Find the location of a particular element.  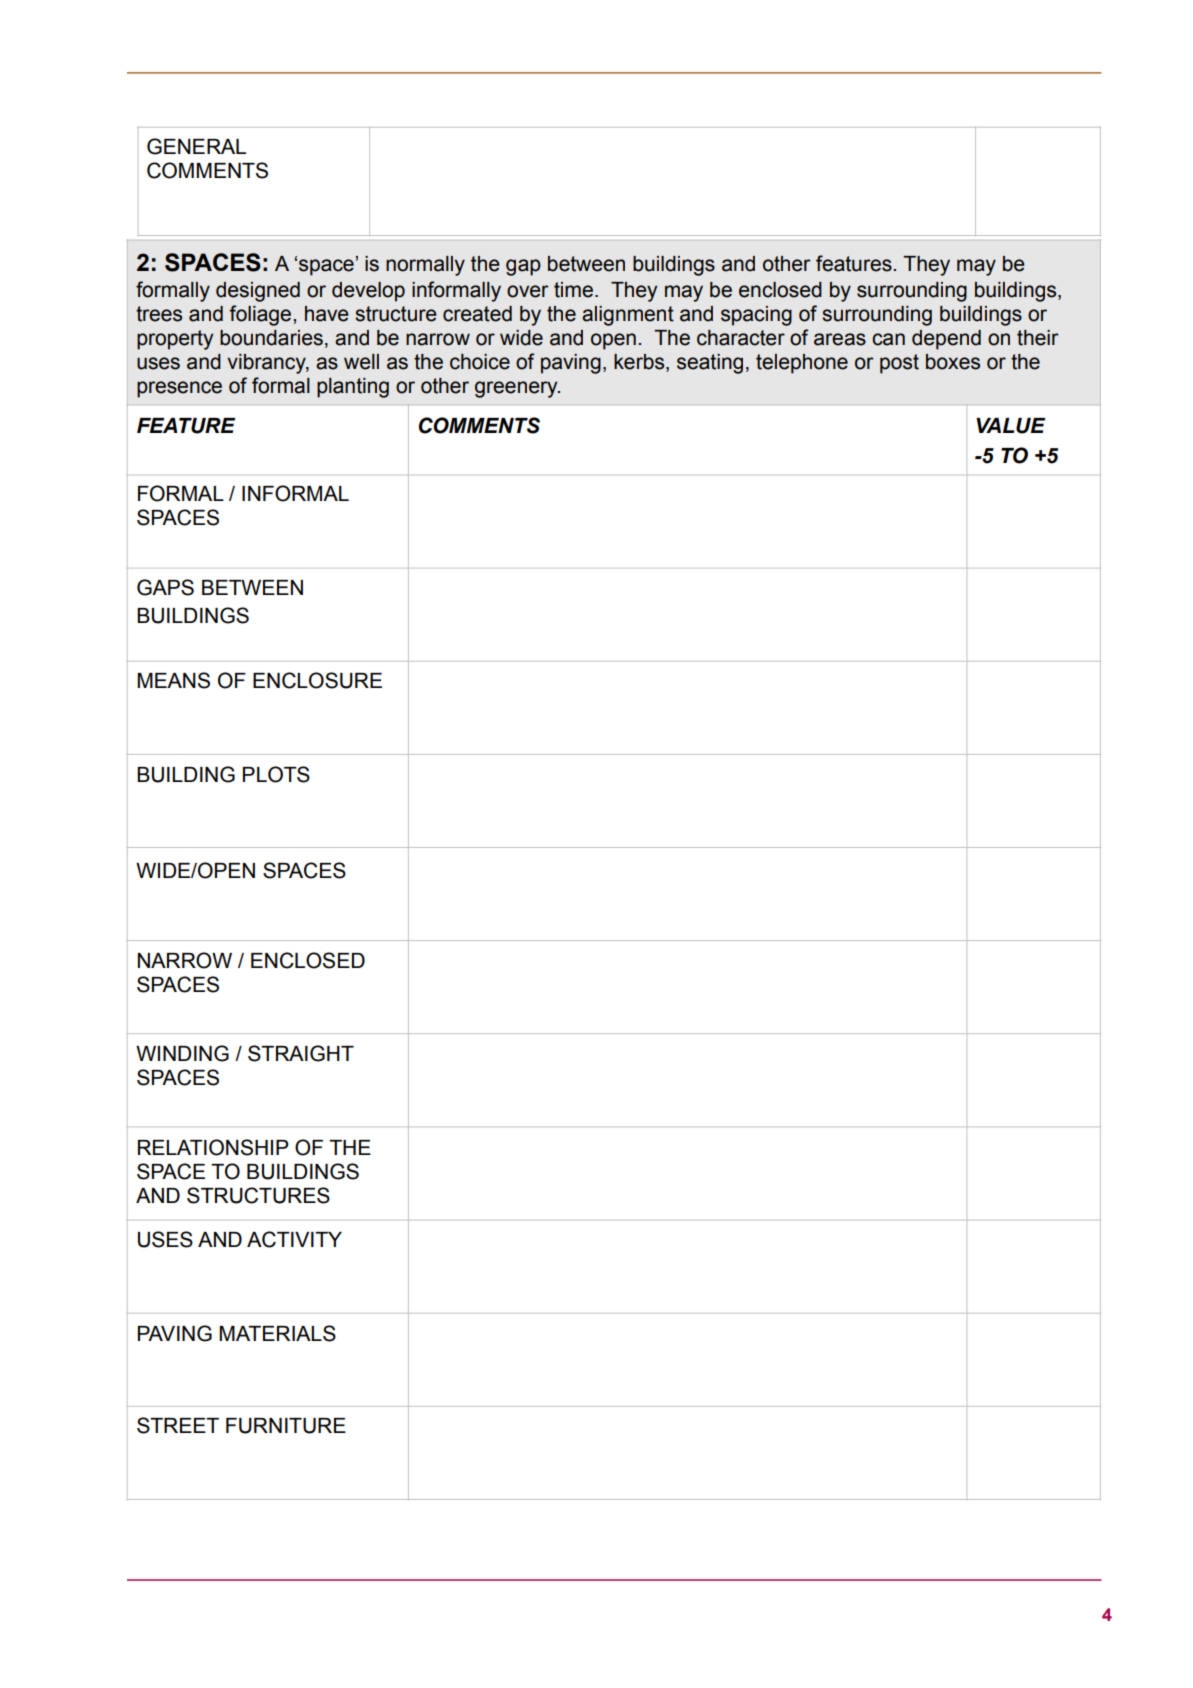

presence is located at coordinates (179, 389).
